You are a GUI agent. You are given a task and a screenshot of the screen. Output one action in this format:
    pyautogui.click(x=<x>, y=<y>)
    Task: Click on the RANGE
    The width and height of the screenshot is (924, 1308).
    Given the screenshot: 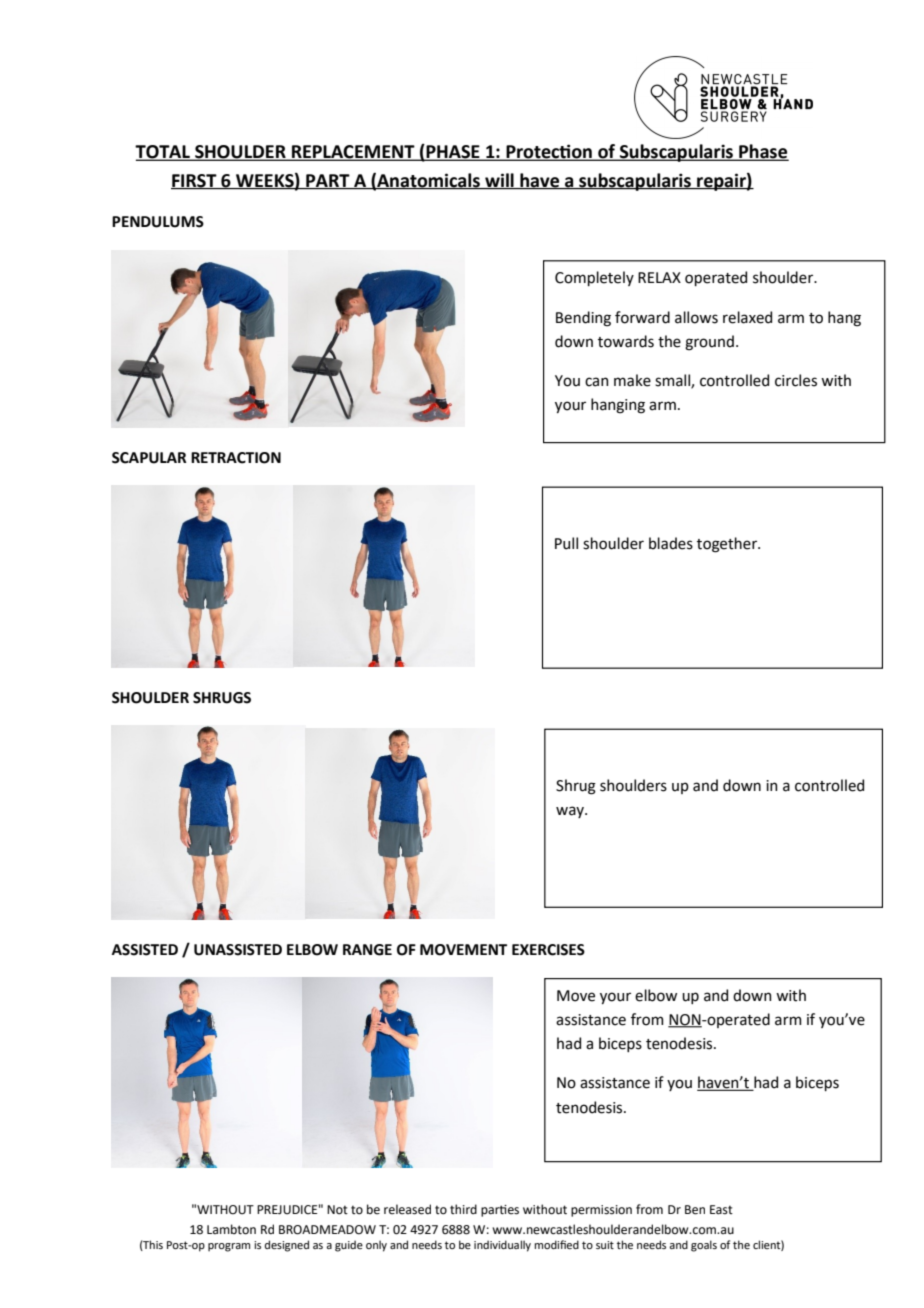 What is the action you would take?
    pyautogui.click(x=367, y=950)
